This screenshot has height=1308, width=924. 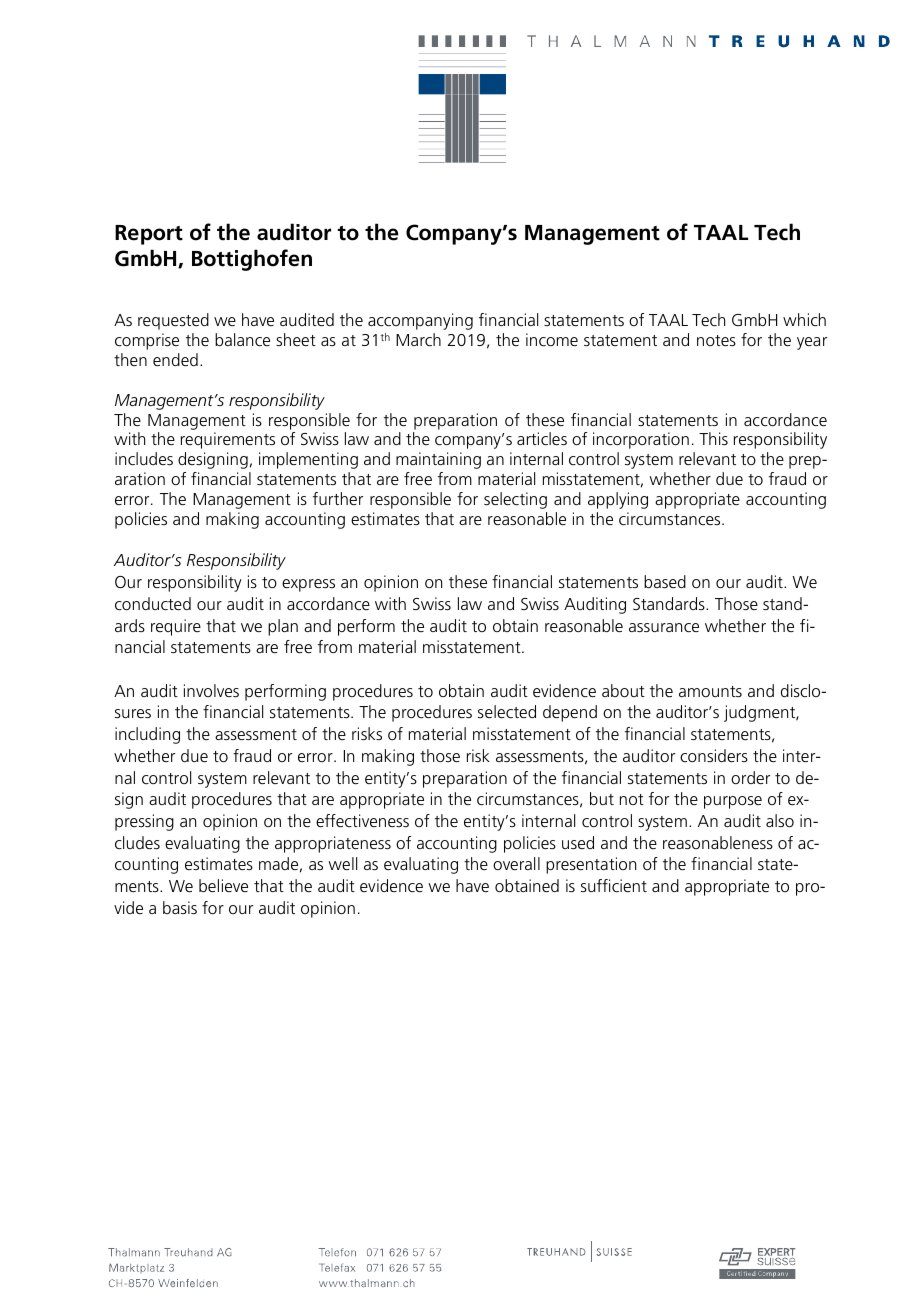 What do you see at coordinates (515, 500) in the screenshot?
I see `selecting` at bounding box center [515, 500].
